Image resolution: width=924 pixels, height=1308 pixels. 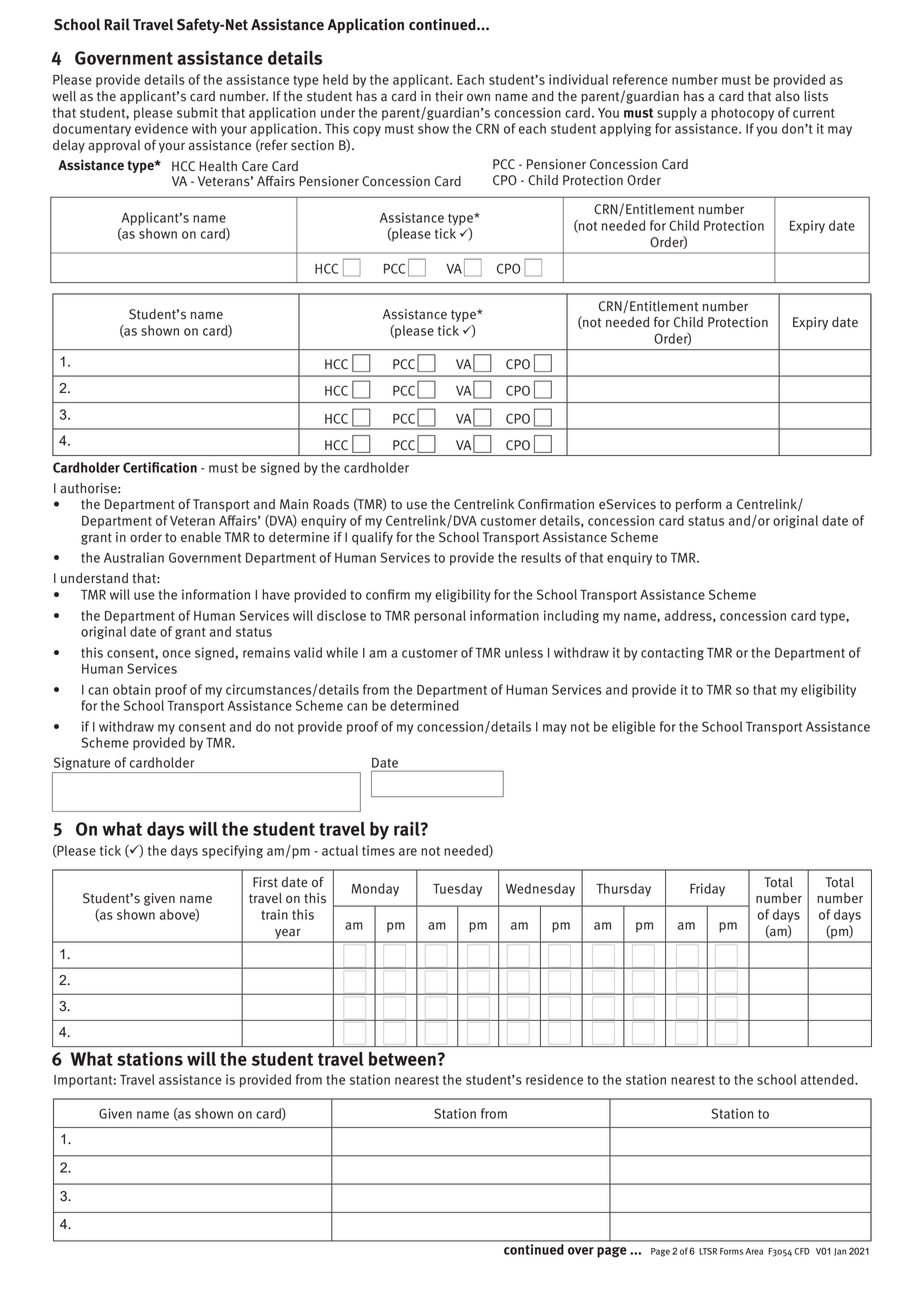 What do you see at coordinates (161, 128) in the page?
I see `evidence` at bounding box center [161, 128].
